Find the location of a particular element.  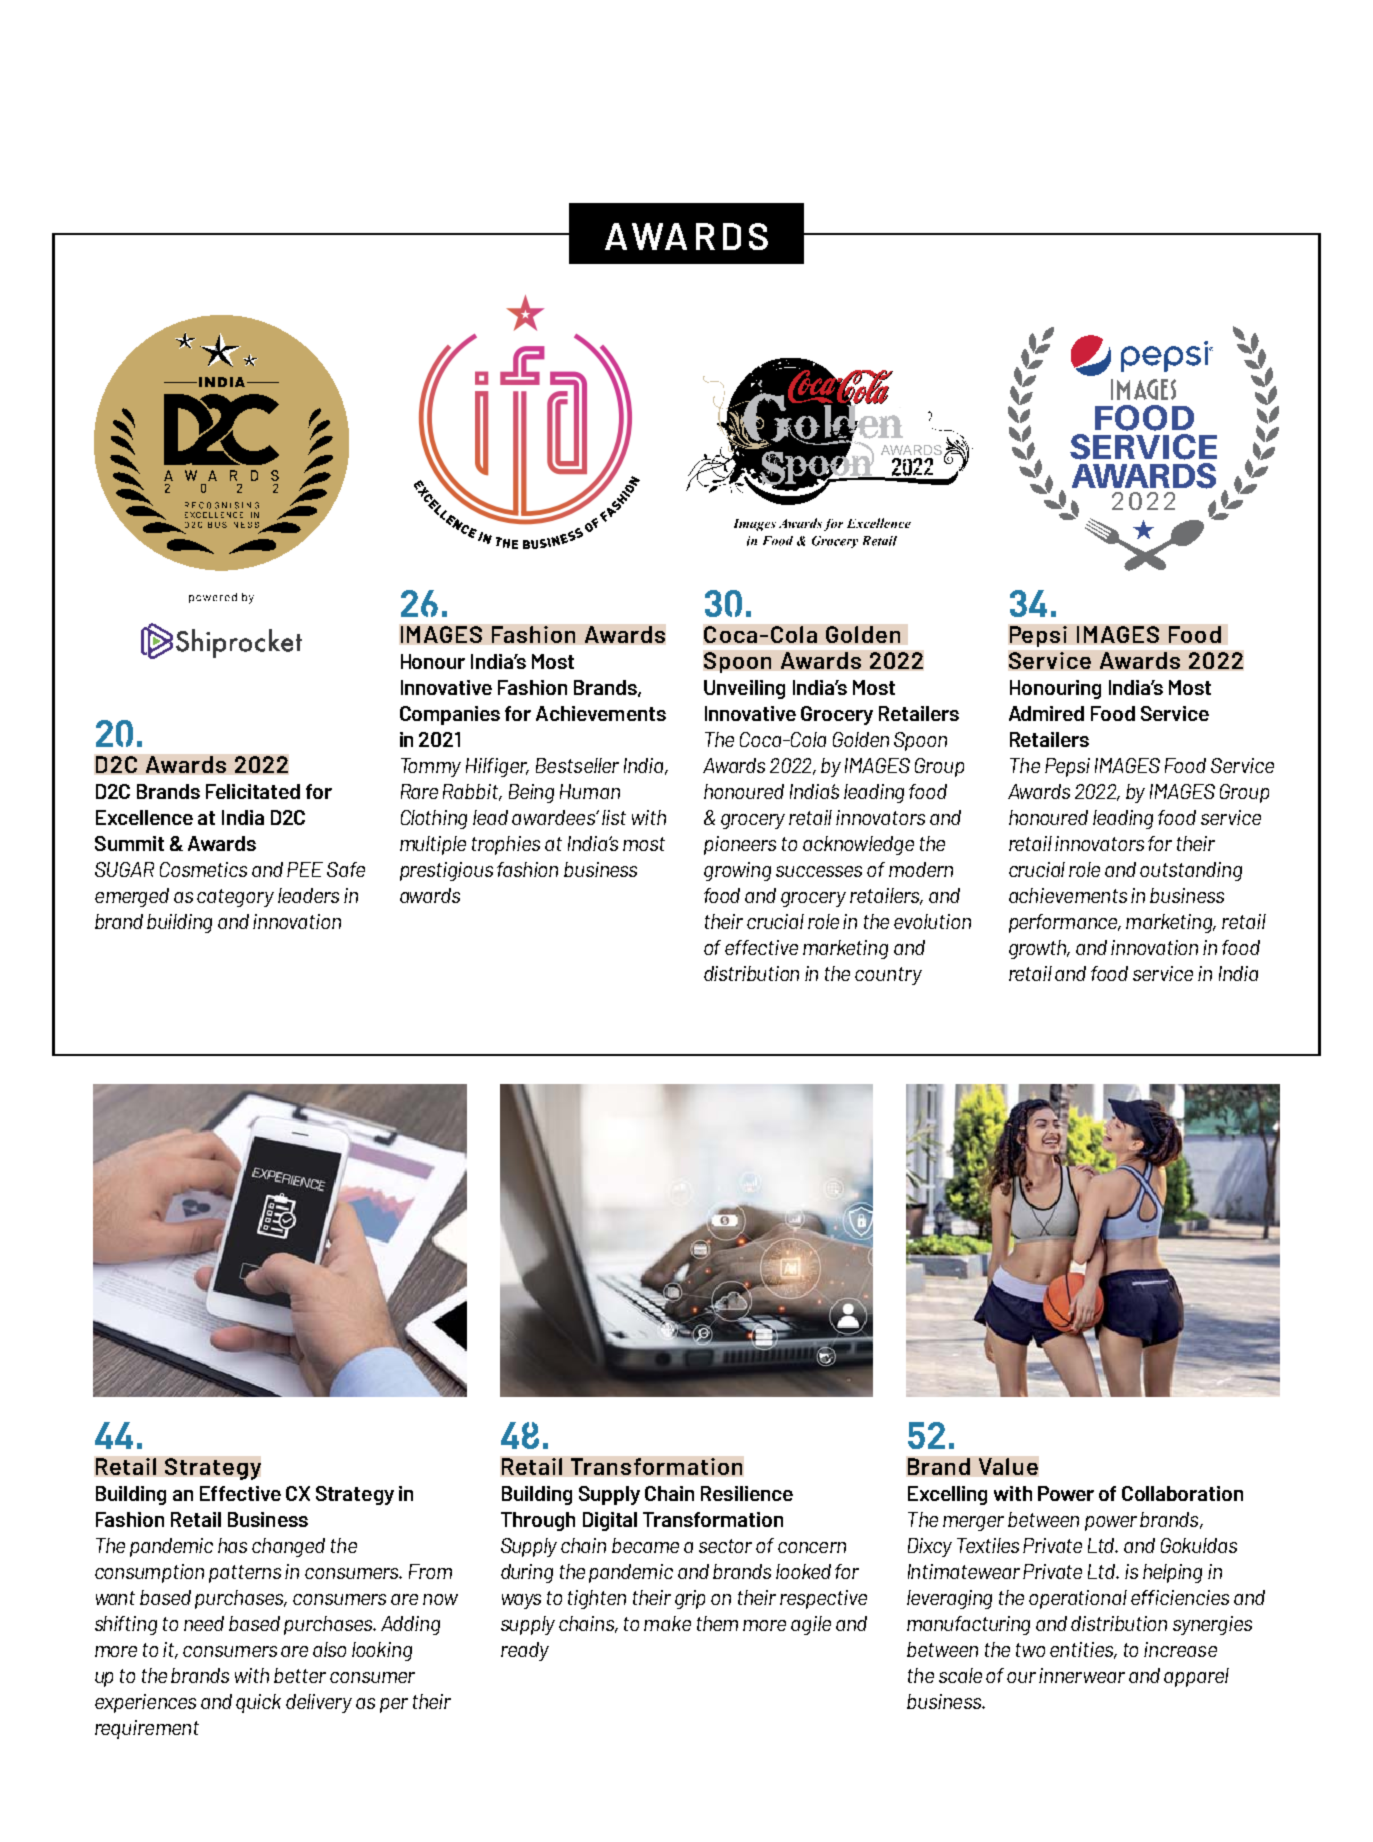

entities is located at coordinates (1083, 1650).
